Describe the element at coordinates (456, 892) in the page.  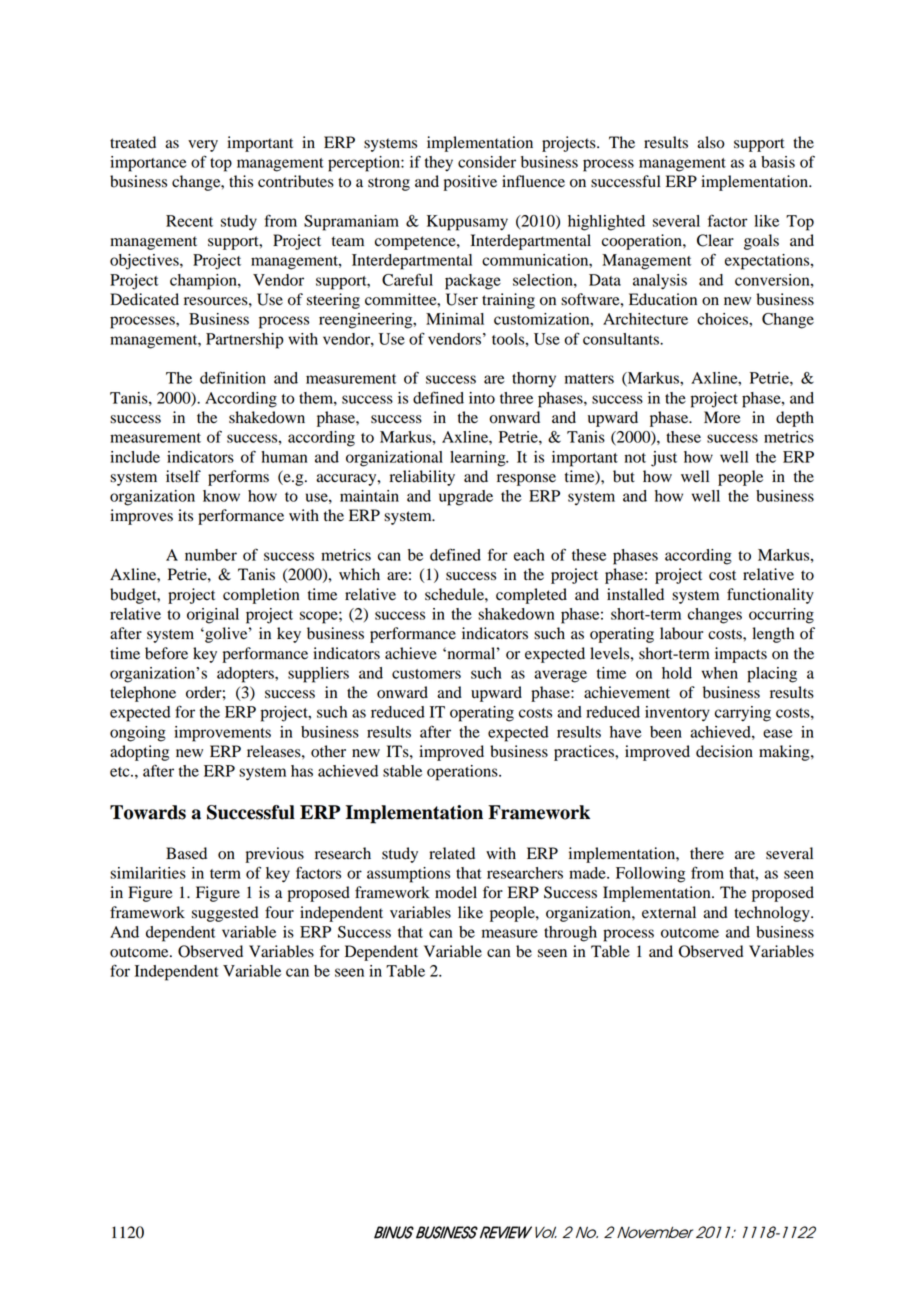
I see `model` at that location.
